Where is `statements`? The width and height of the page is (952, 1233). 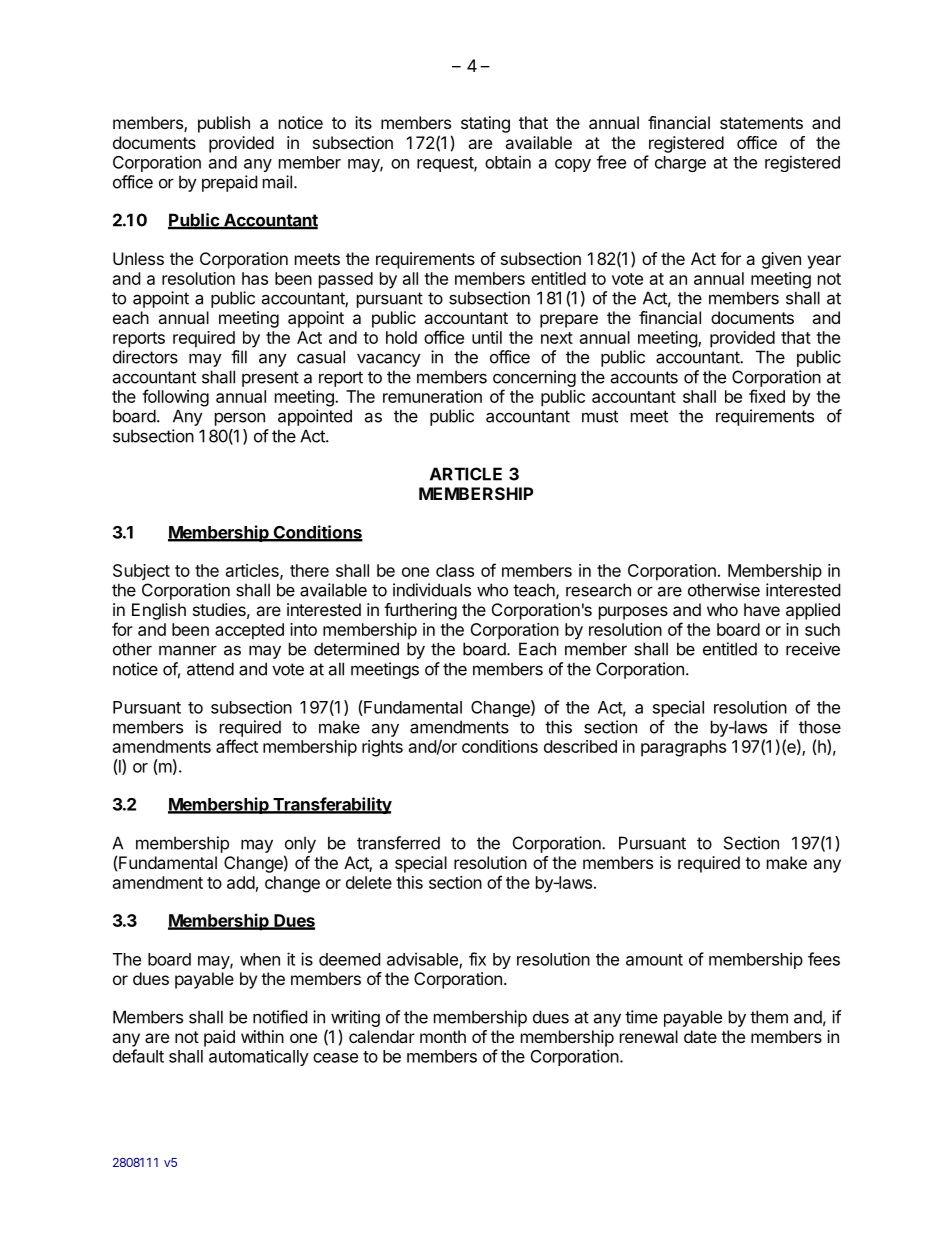
statements is located at coordinates (761, 123).
